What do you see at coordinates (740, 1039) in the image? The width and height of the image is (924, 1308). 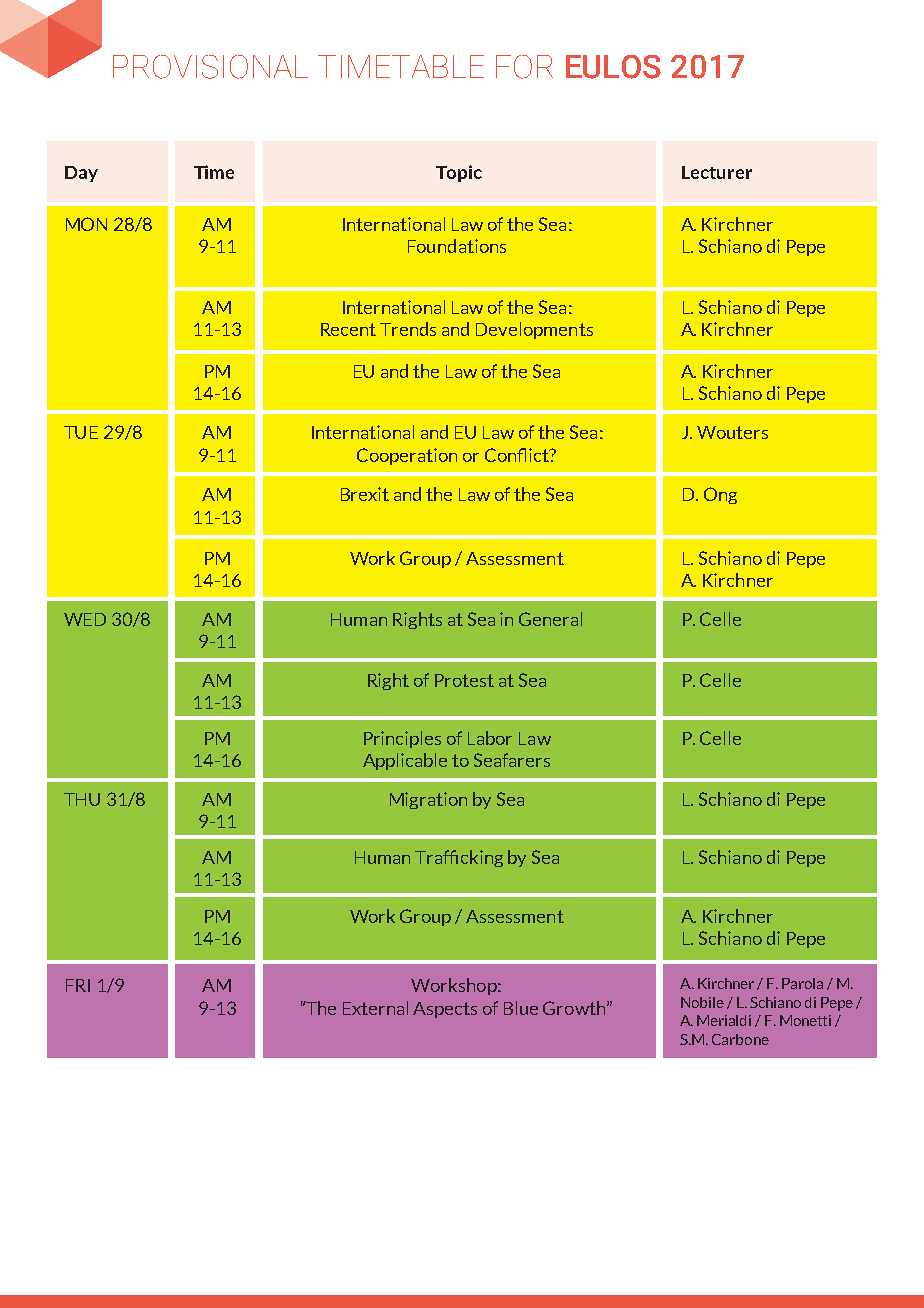 I see `Carbone` at bounding box center [740, 1039].
